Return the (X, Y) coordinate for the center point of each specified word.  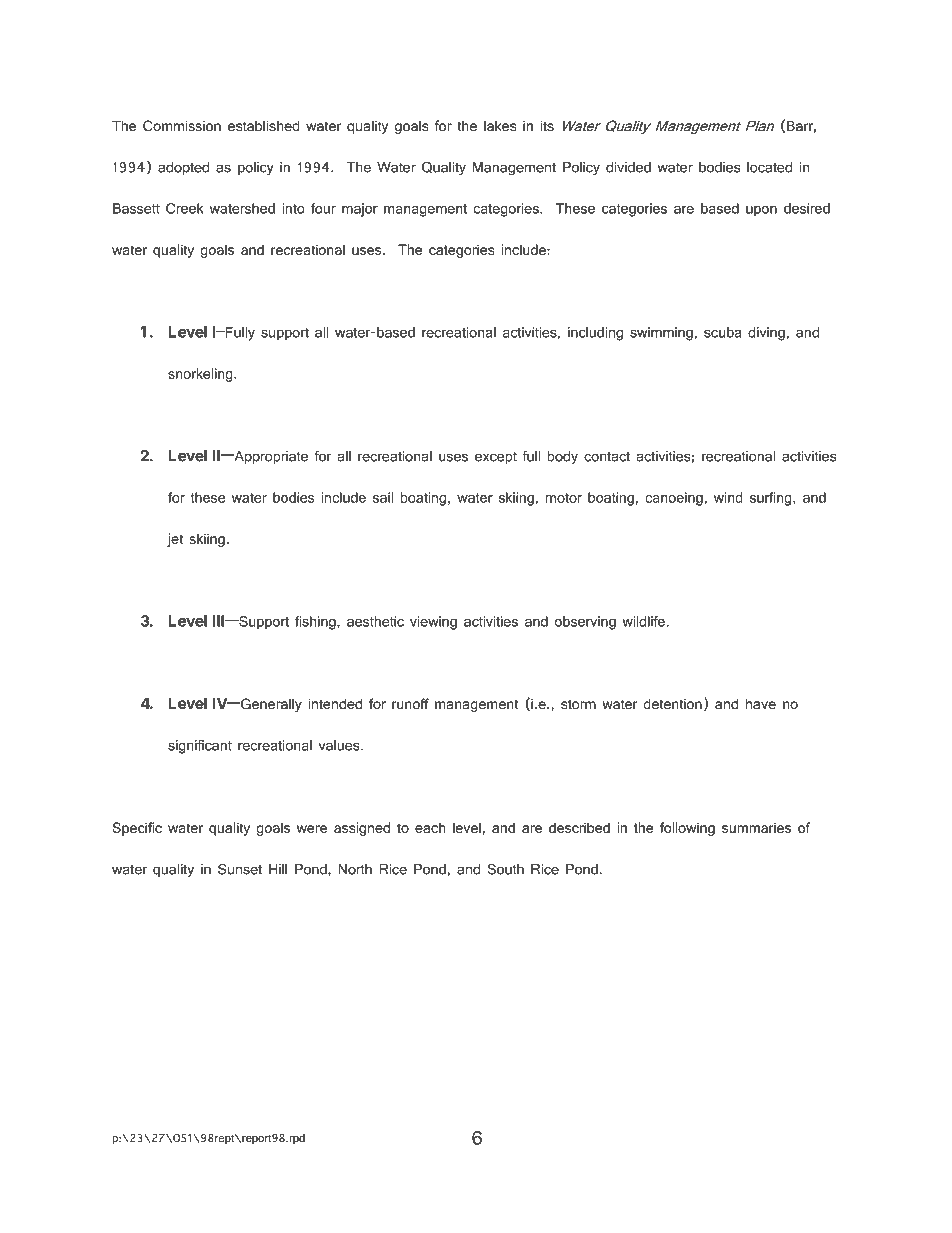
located (769, 167)
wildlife (644, 621)
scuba (722, 332)
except (496, 458)
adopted (183, 168)
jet (175, 540)
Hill (278, 869)
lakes (500, 126)
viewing (433, 623)
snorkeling (201, 375)
